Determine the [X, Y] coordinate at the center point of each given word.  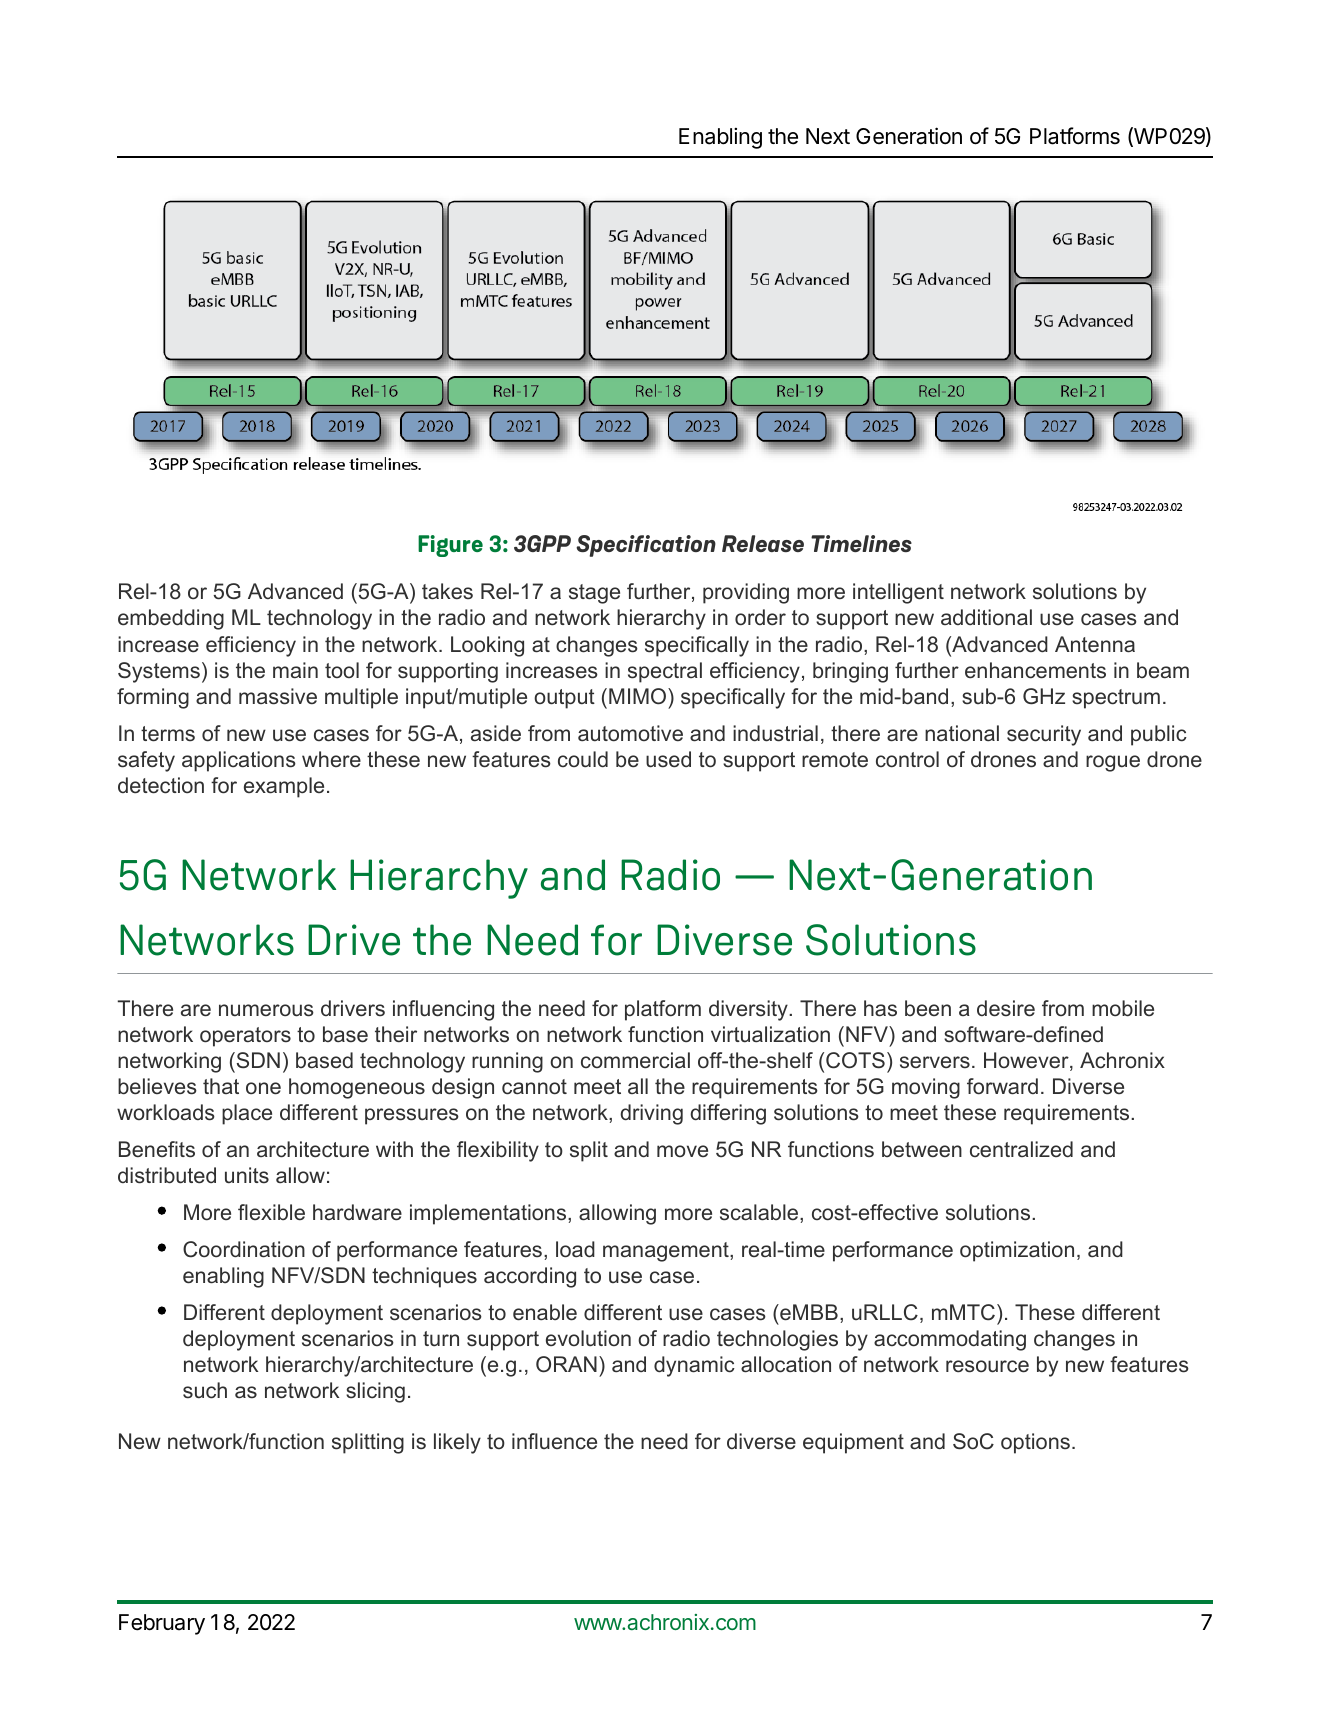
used [668, 759]
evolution [588, 1338]
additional [986, 617]
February [162, 1624]
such [205, 1390]
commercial [635, 1060]
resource [987, 1366]
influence [554, 1441]
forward [1002, 1086]
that [221, 1086]
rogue [1113, 763]
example [284, 787]
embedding [171, 619]
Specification [646, 546]
